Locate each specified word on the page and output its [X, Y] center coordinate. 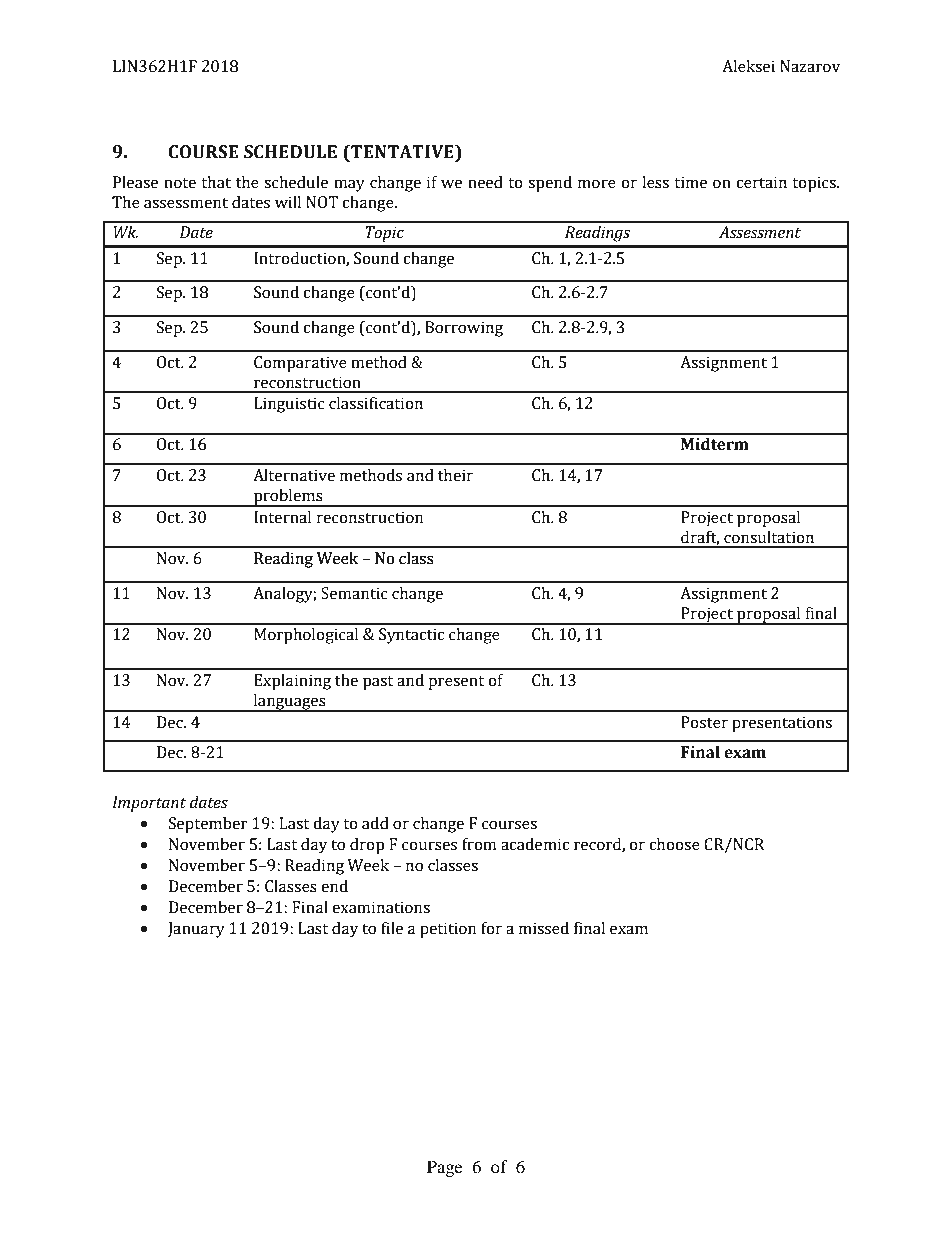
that [216, 182]
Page [444, 1168]
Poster [704, 722]
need [485, 182]
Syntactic [411, 636]
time [690, 182]
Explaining [292, 682]
